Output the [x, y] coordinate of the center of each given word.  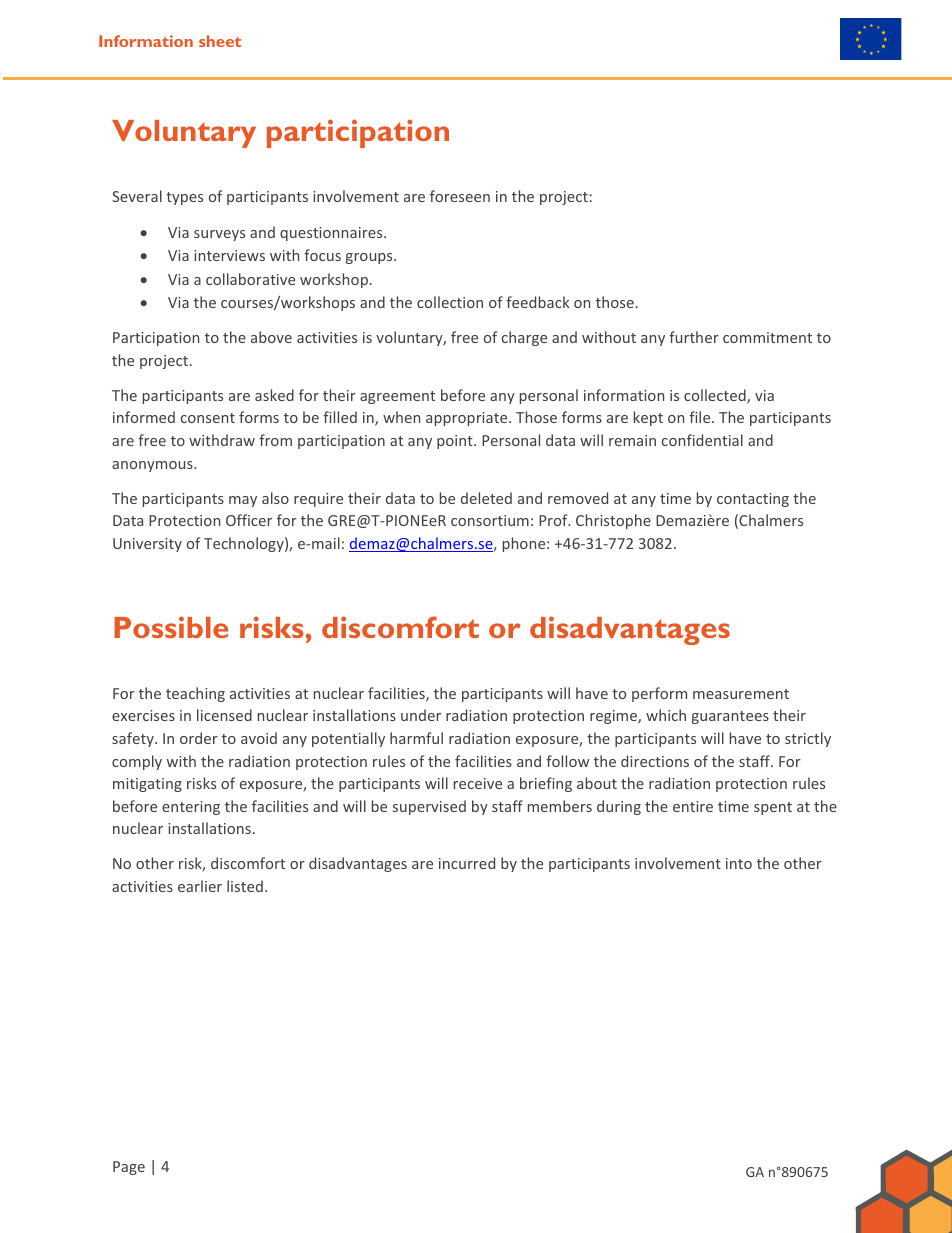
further [694, 337]
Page [129, 1168]
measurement [741, 694]
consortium [490, 520]
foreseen [460, 196]
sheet [220, 41]
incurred [467, 863]
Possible [171, 627]
